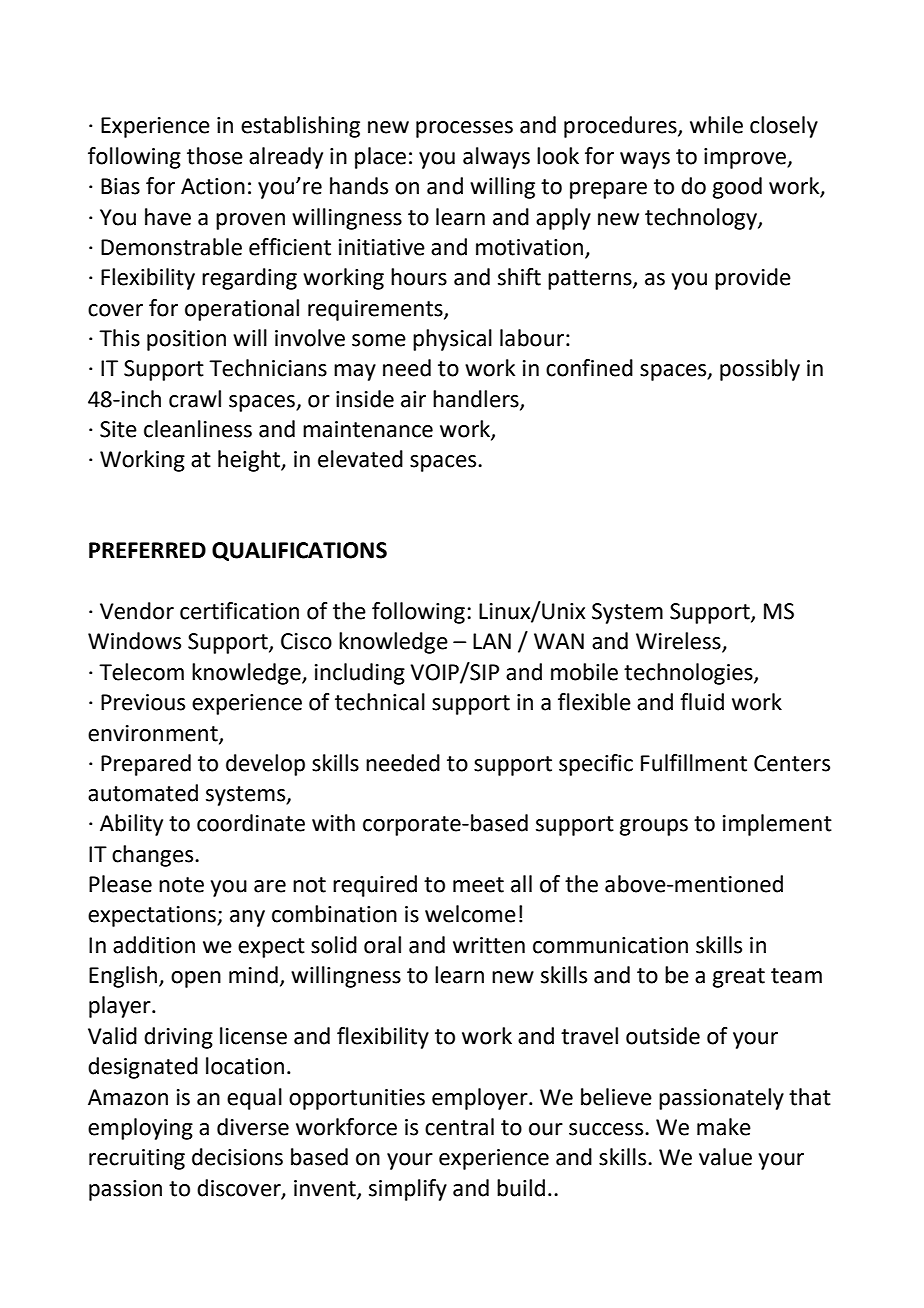 Image resolution: width=924 pixels, height=1308 pixels. I want to click on central, so click(459, 1127).
